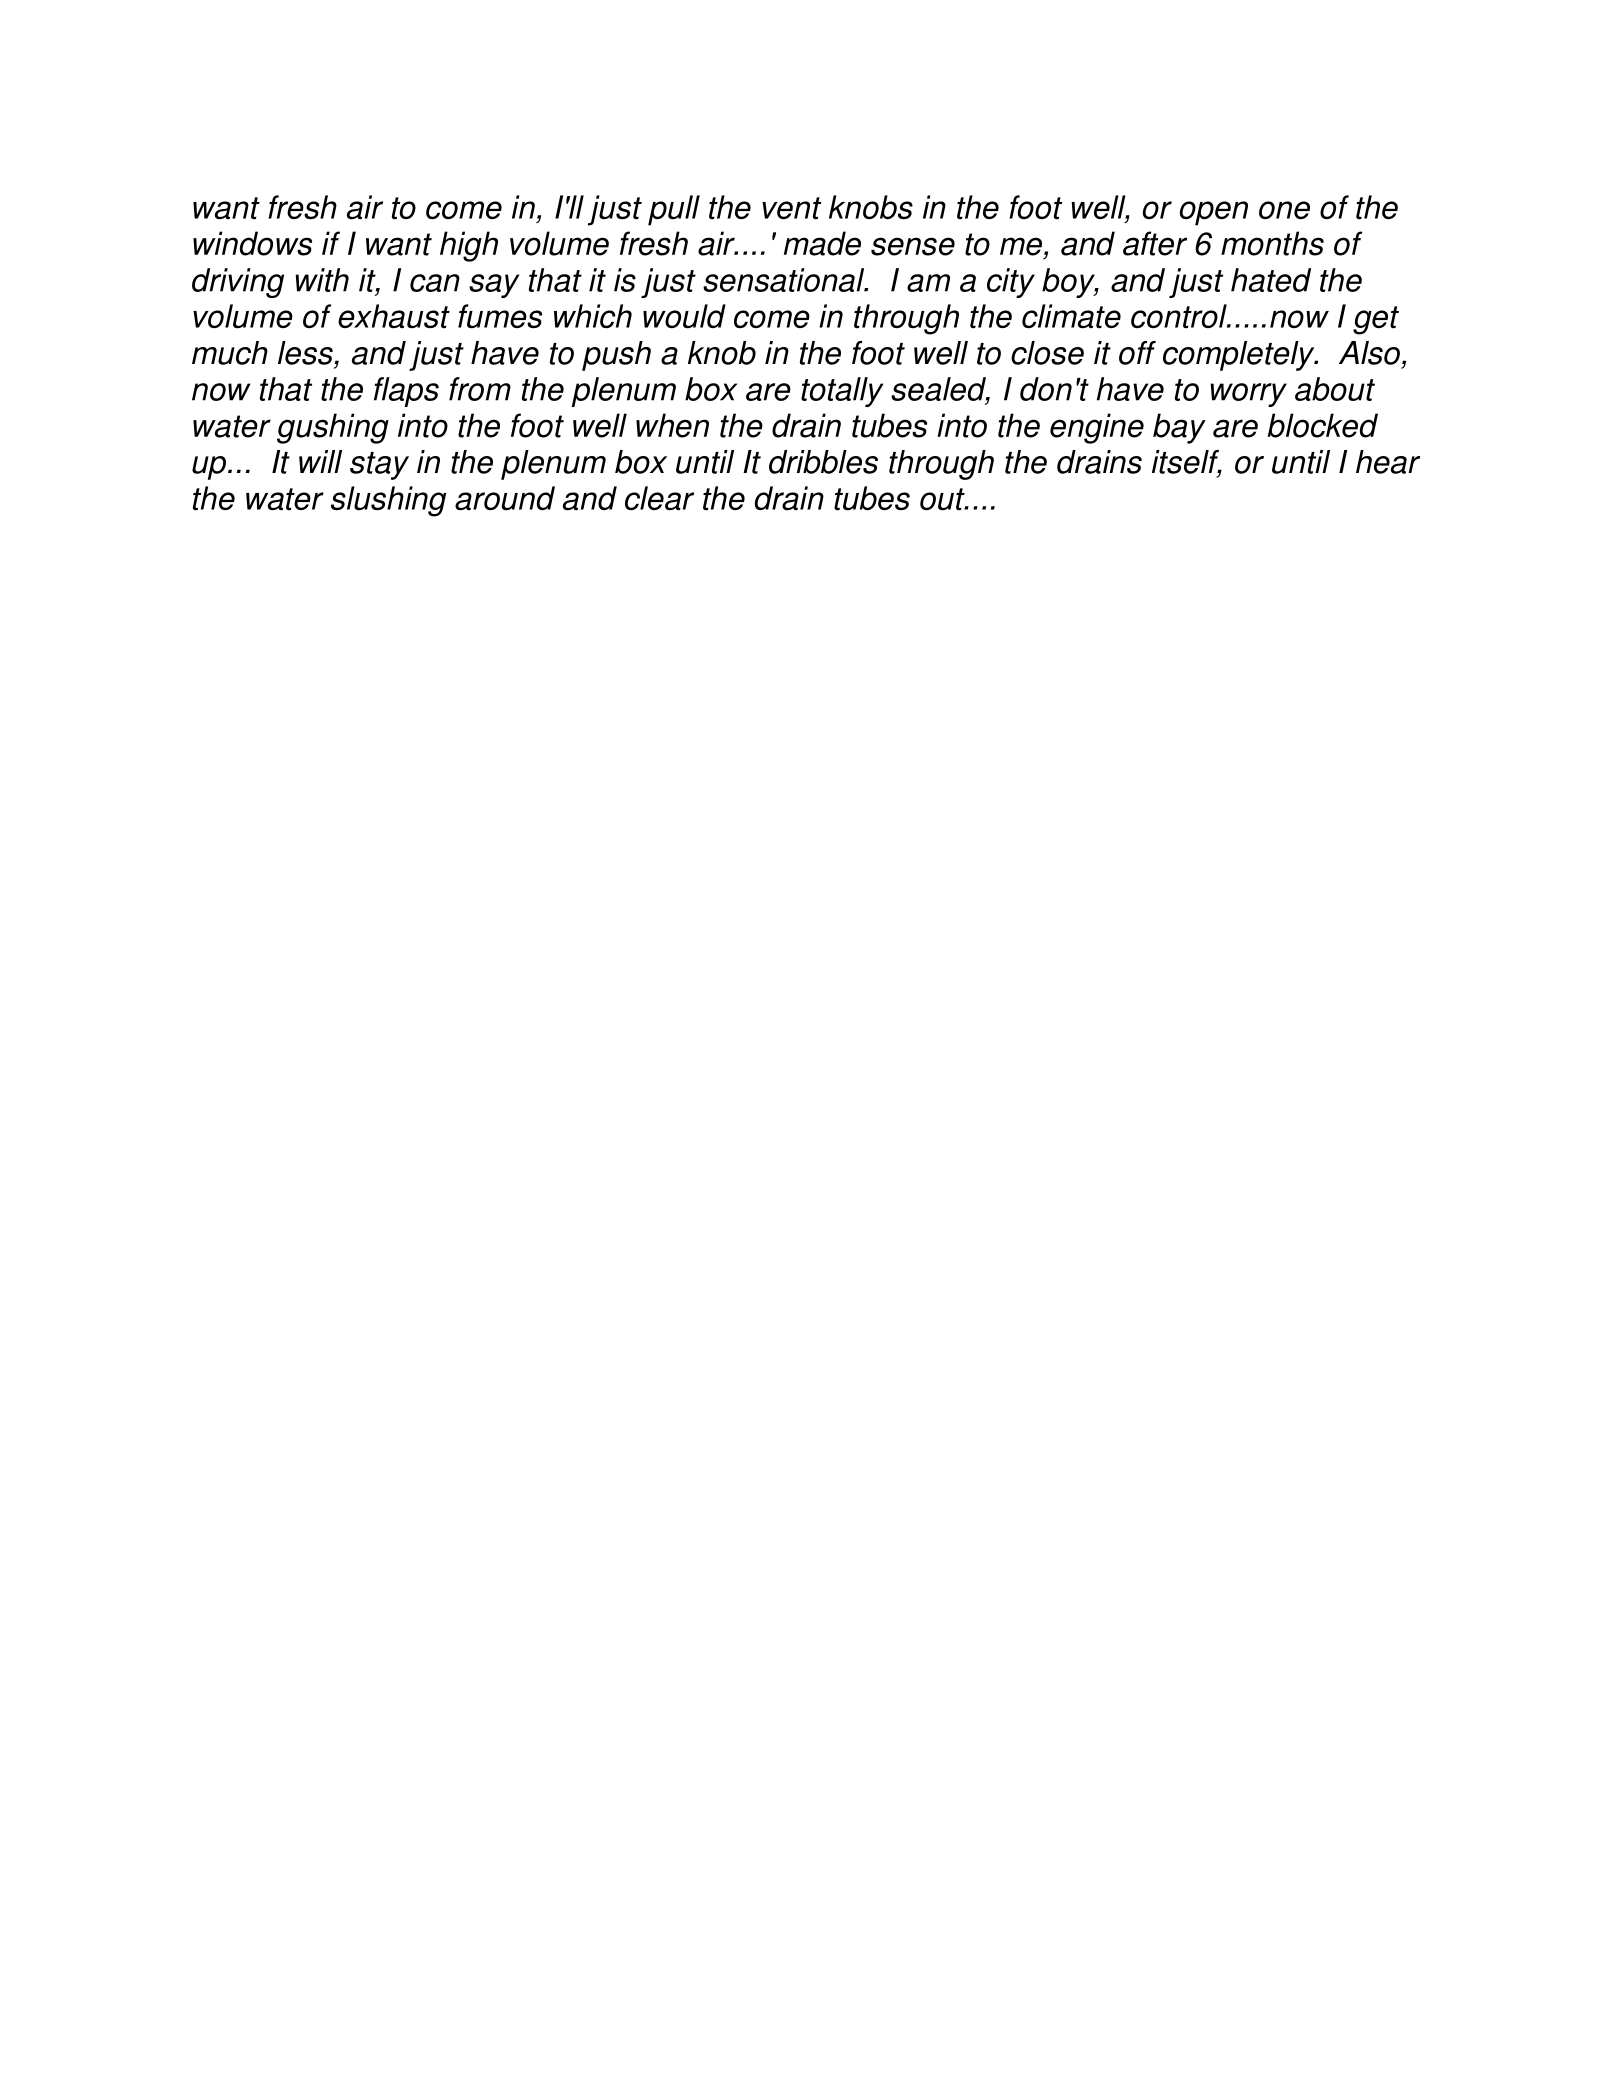  What do you see at coordinates (505, 498) in the screenshot?
I see `around` at bounding box center [505, 498].
